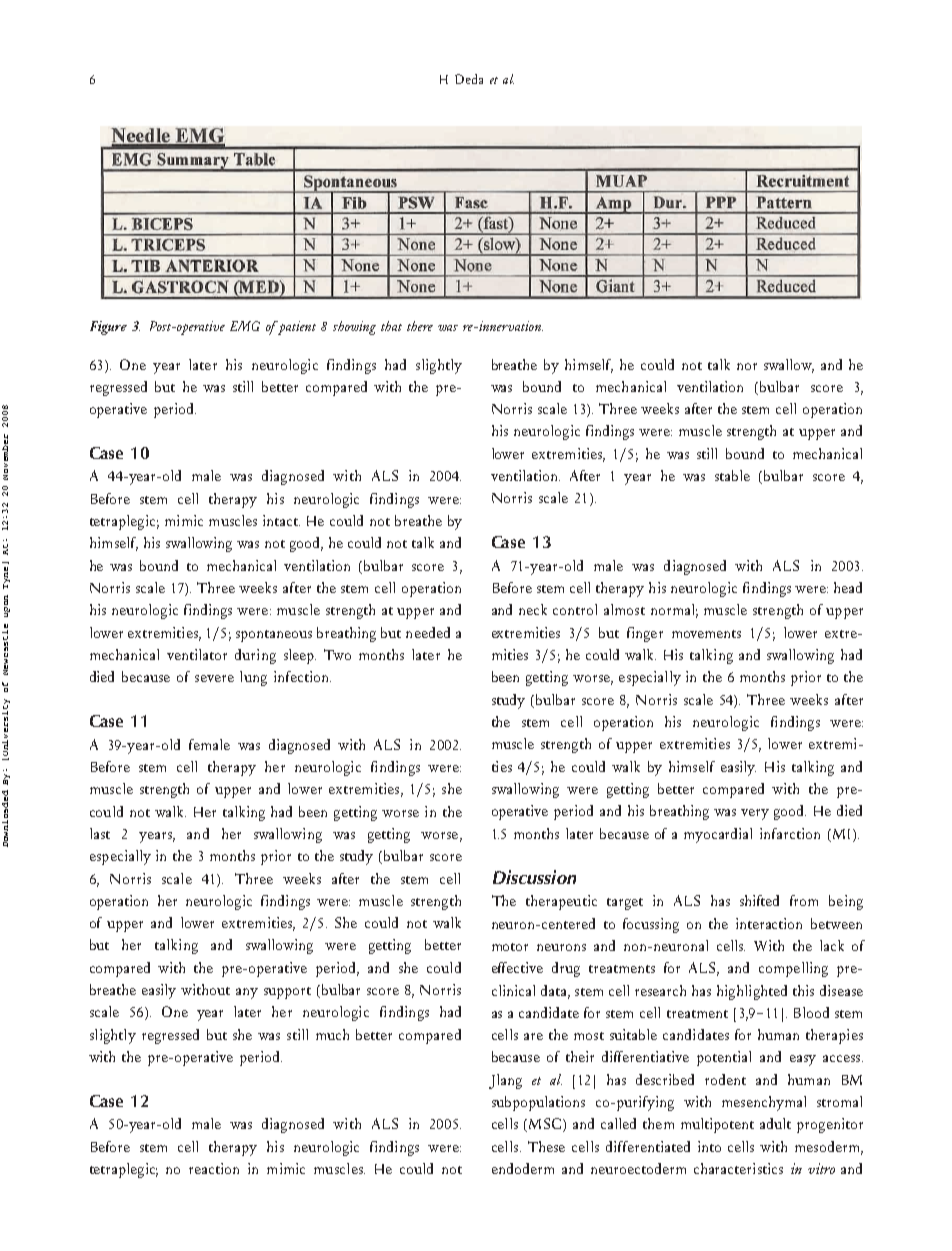  I want to click on very, so click(755, 814).
